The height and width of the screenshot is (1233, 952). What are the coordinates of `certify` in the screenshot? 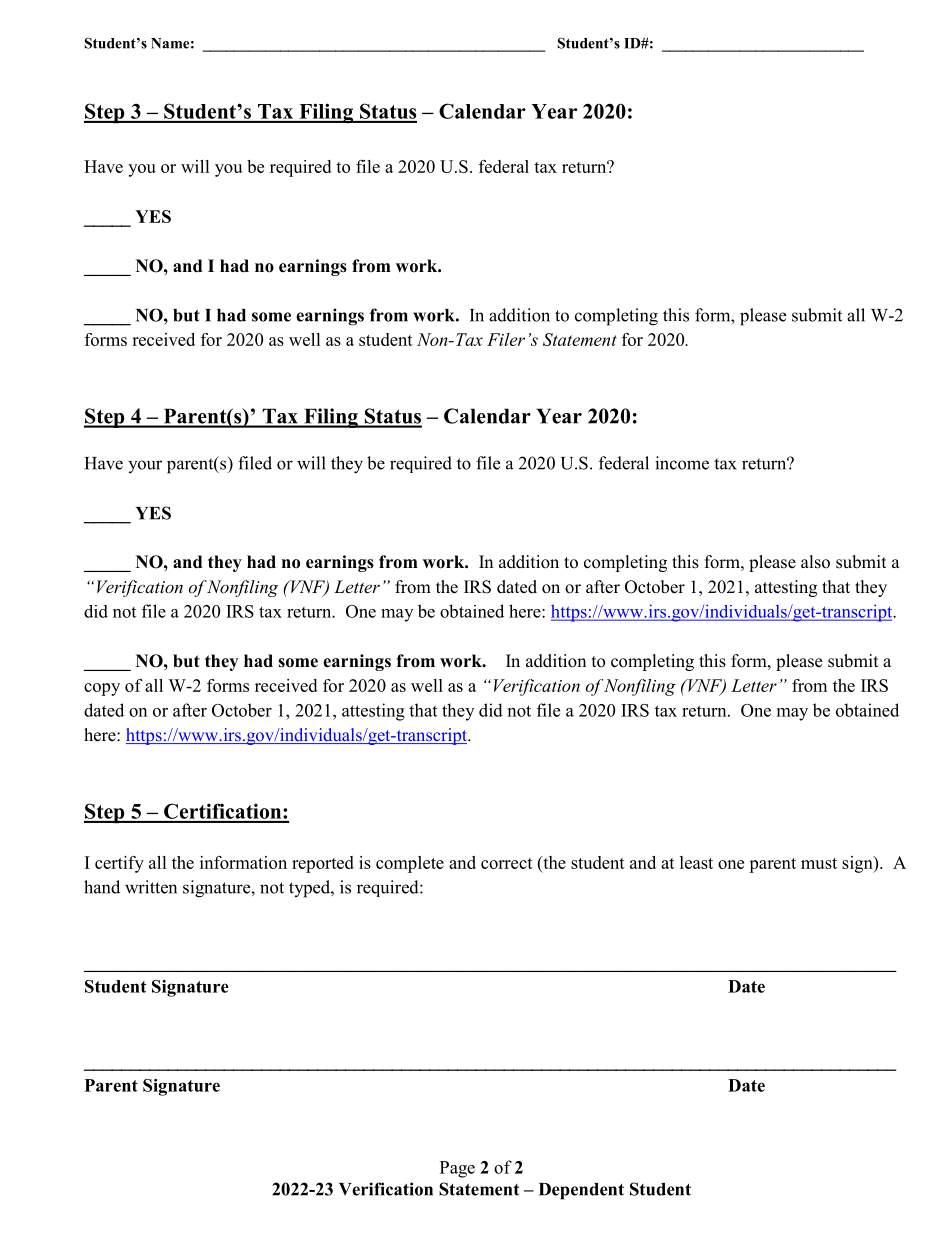 It's located at (119, 864).
